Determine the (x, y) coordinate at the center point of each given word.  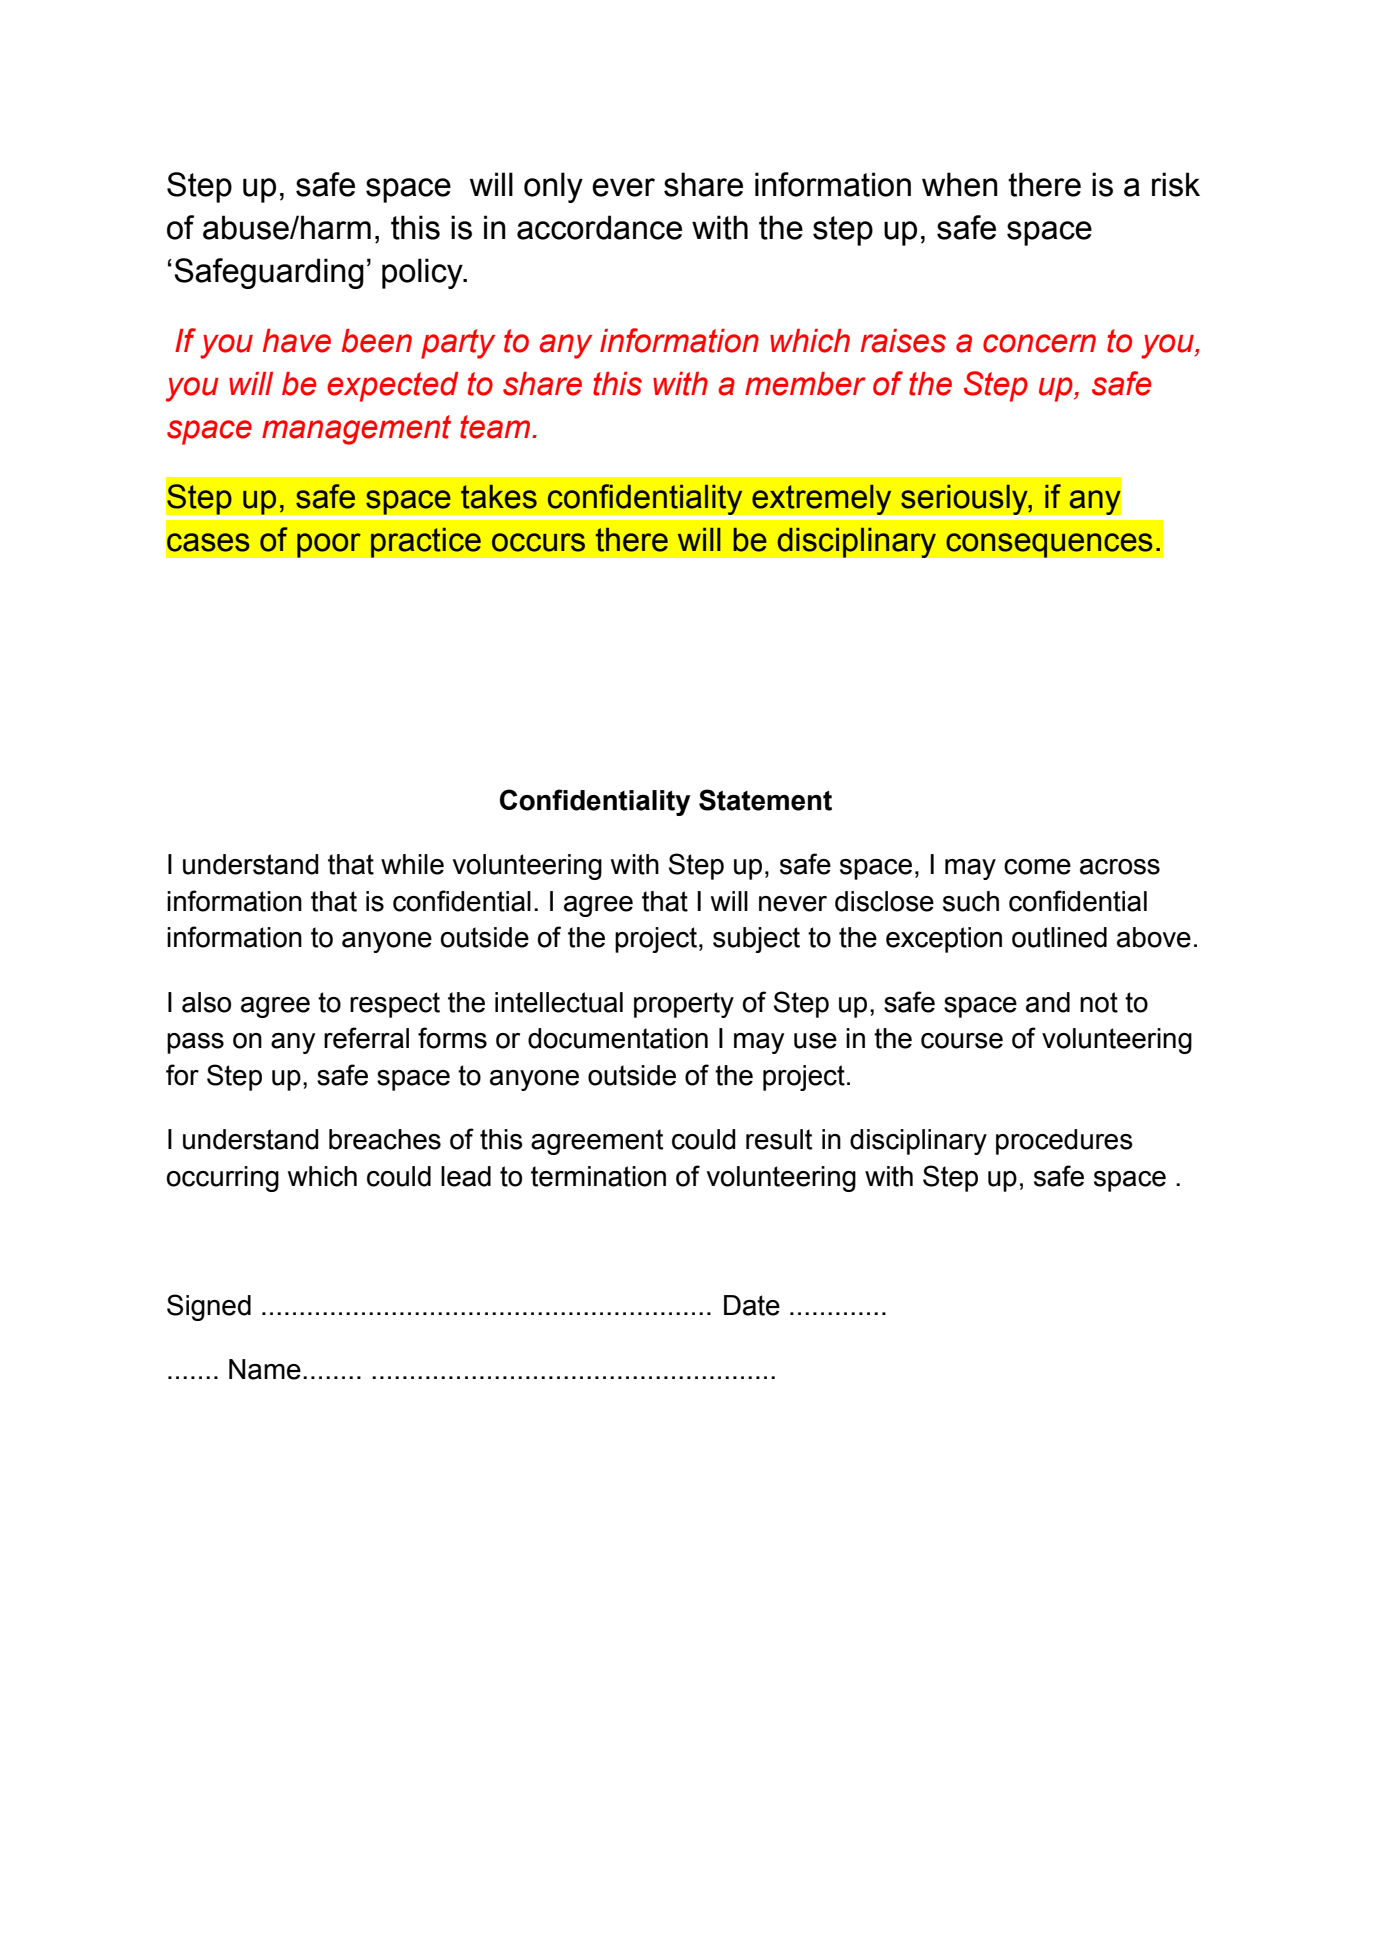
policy (423, 273)
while (412, 864)
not (1099, 1002)
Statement (765, 800)
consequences (1049, 545)
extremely (822, 499)
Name (265, 1369)
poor (329, 545)
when (960, 184)
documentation (618, 1038)
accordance (599, 227)
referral (366, 1038)
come (1037, 867)
